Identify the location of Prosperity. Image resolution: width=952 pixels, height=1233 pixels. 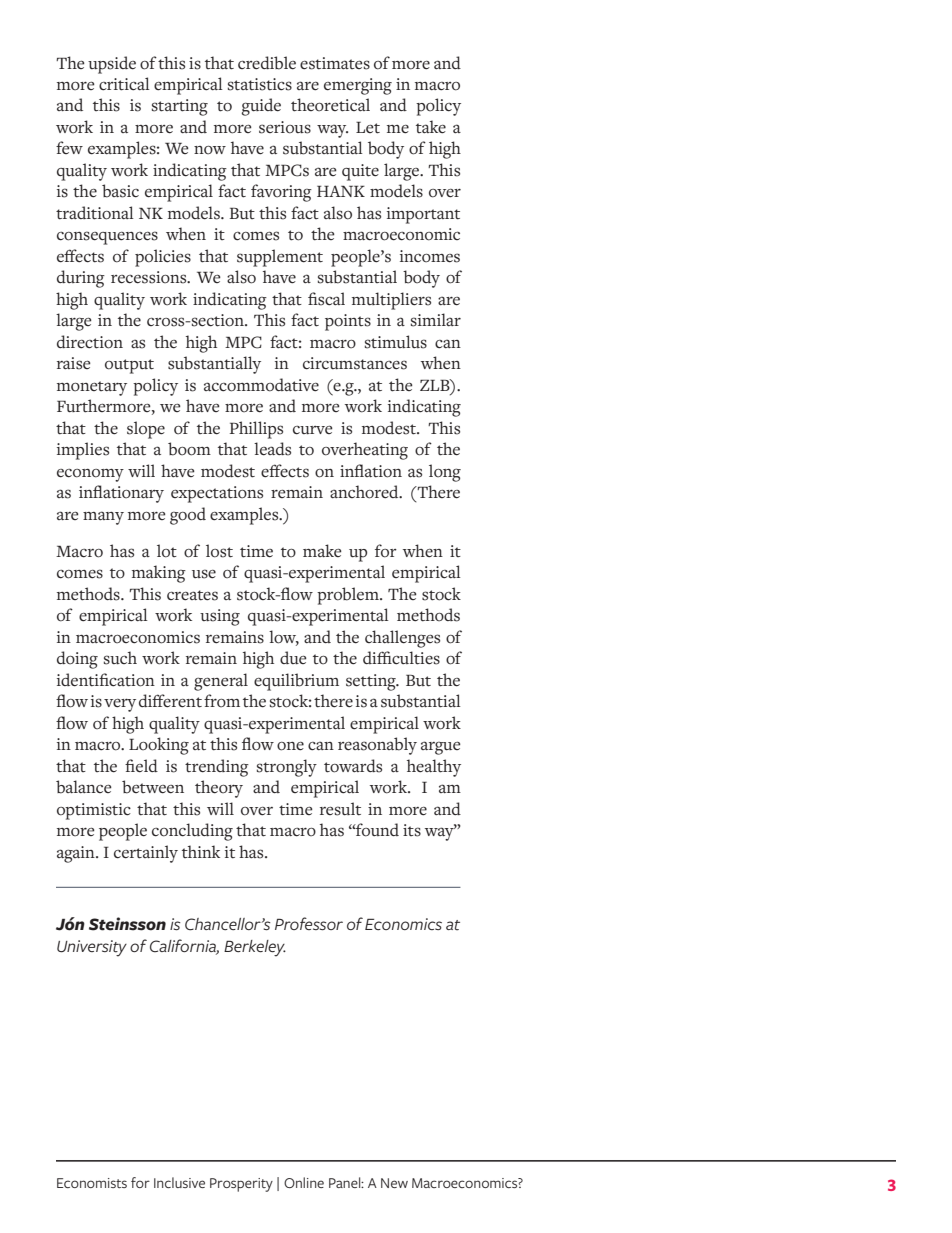
(241, 1185).
